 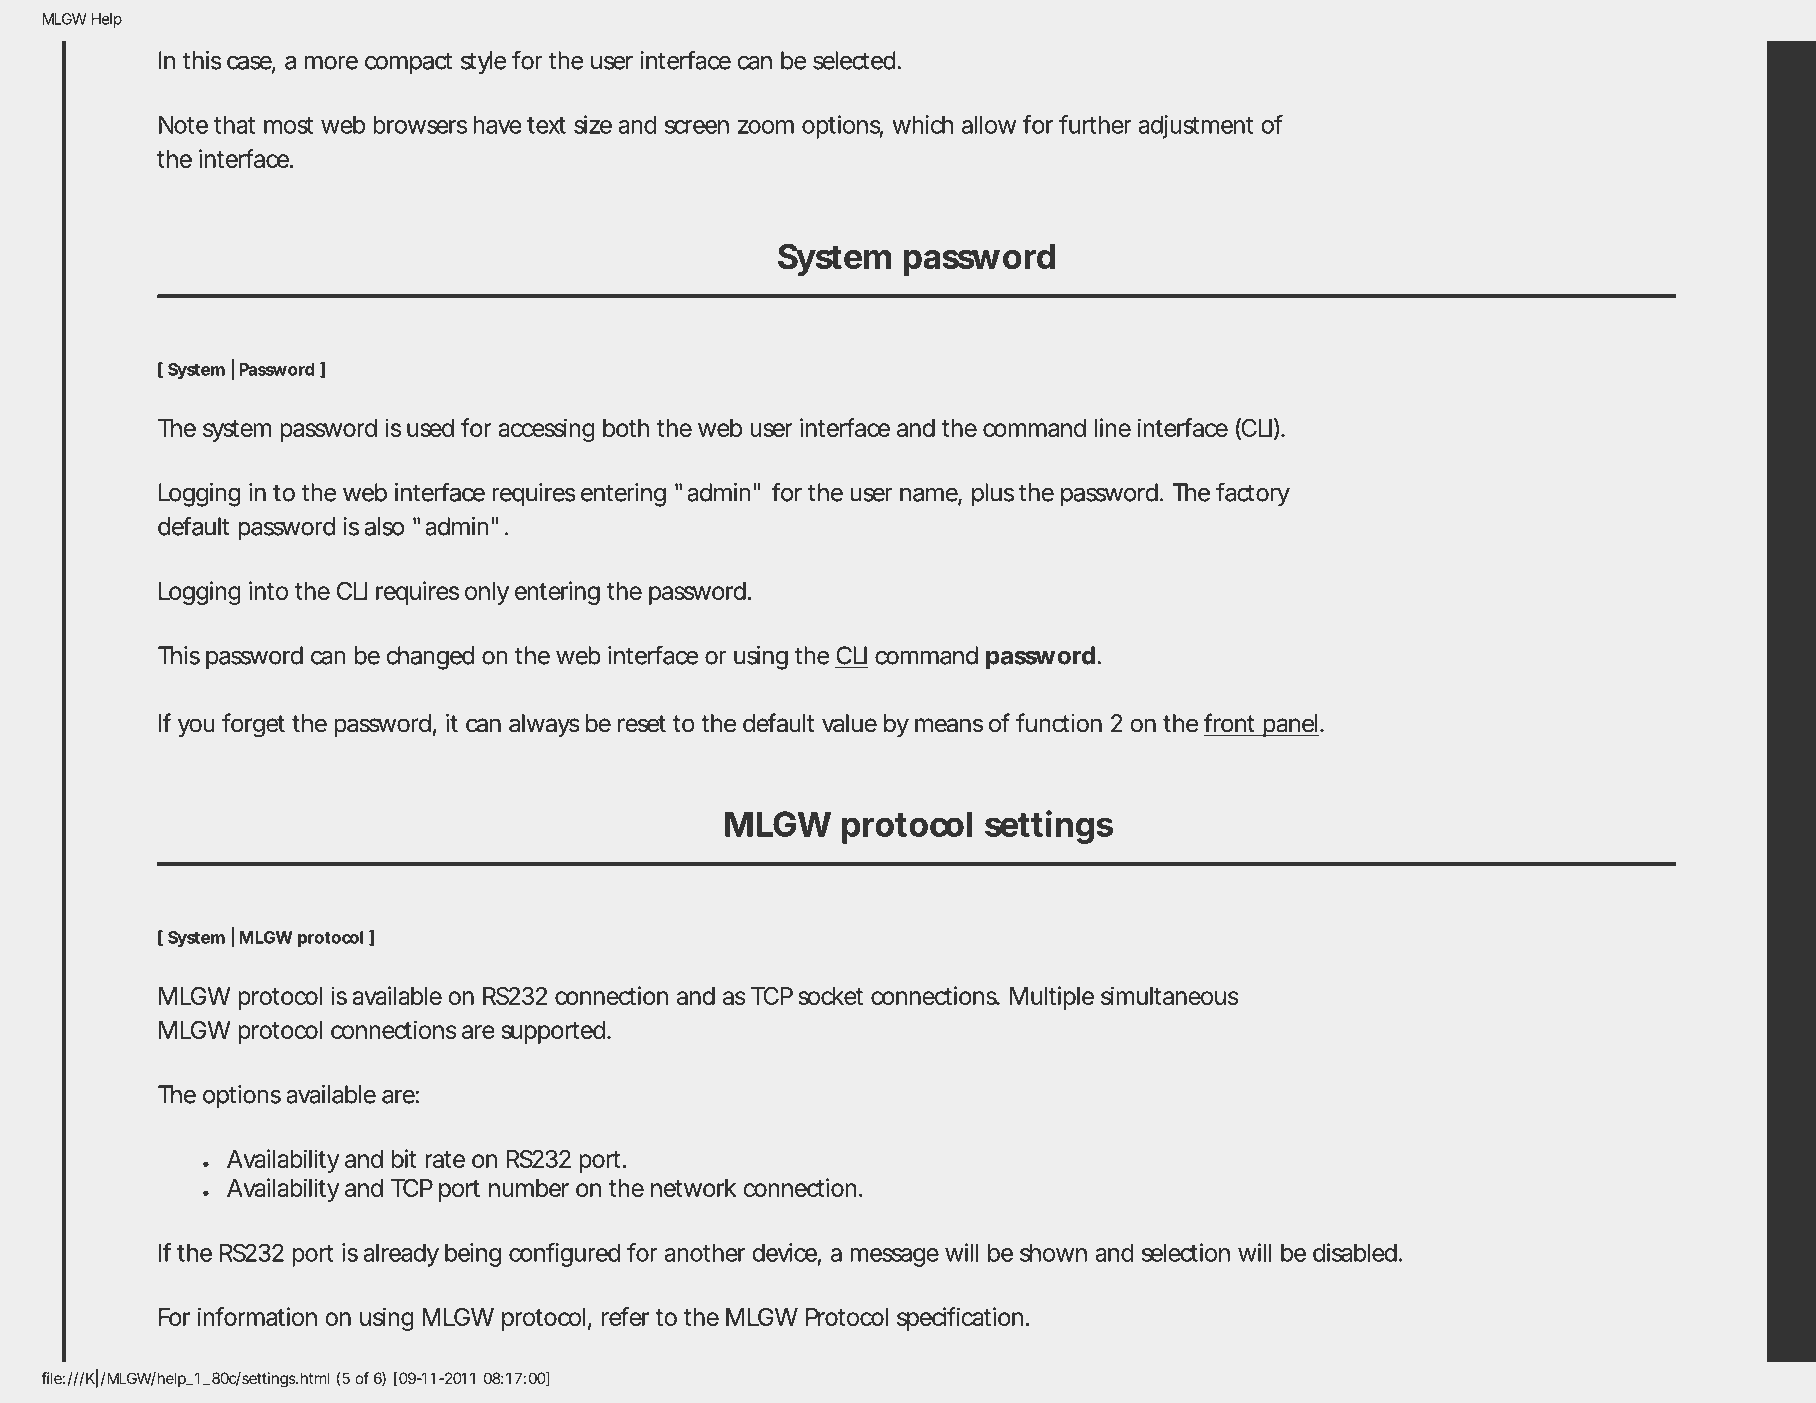 What do you see at coordinates (288, 125) in the screenshot?
I see `most` at bounding box center [288, 125].
